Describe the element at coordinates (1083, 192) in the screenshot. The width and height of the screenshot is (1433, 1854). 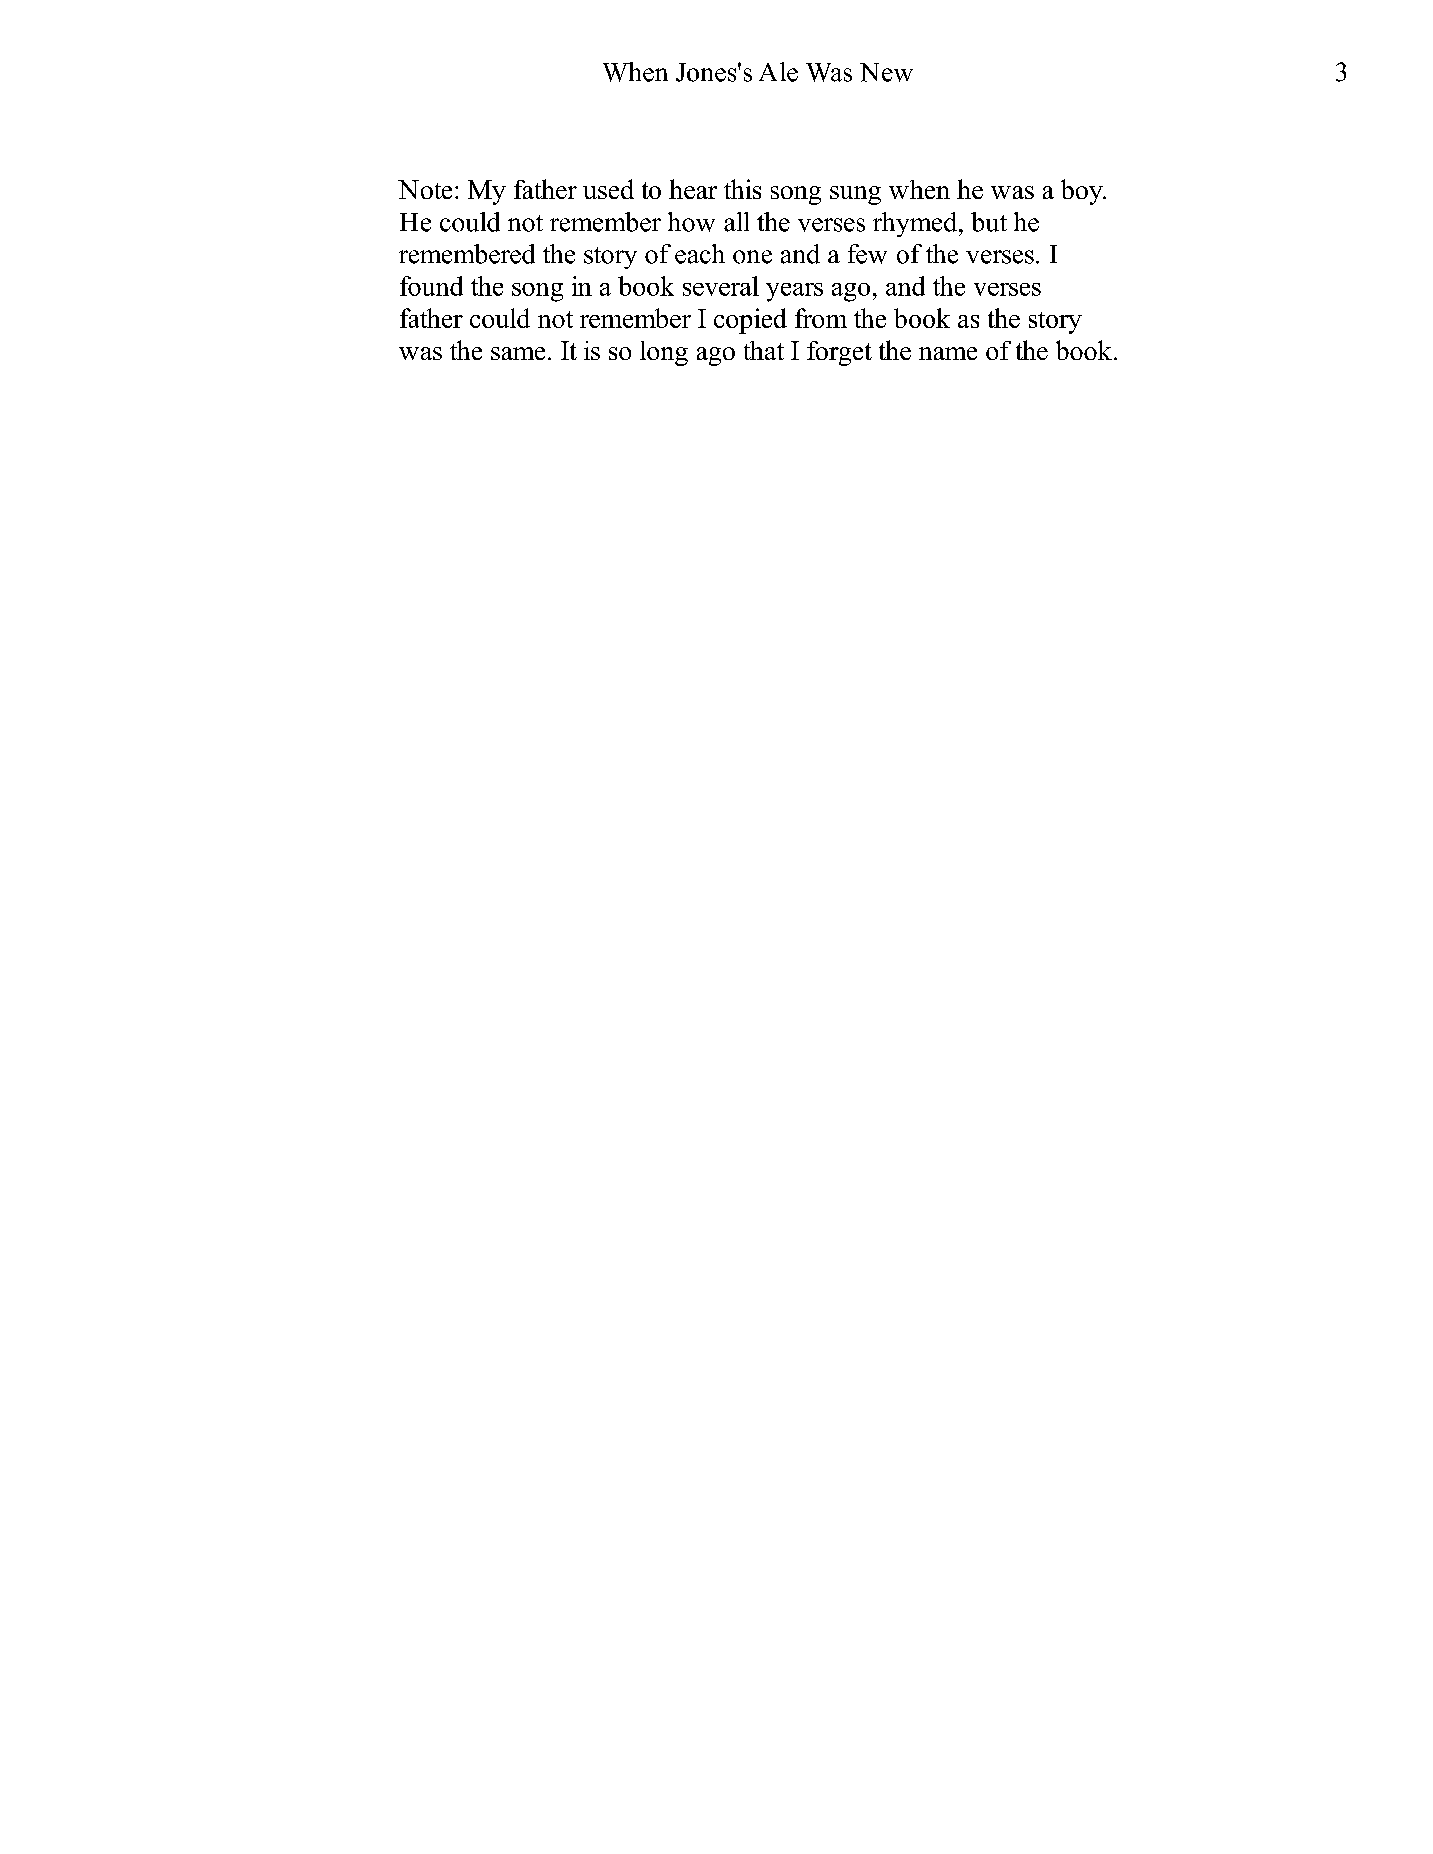
I see `boy` at that location.
